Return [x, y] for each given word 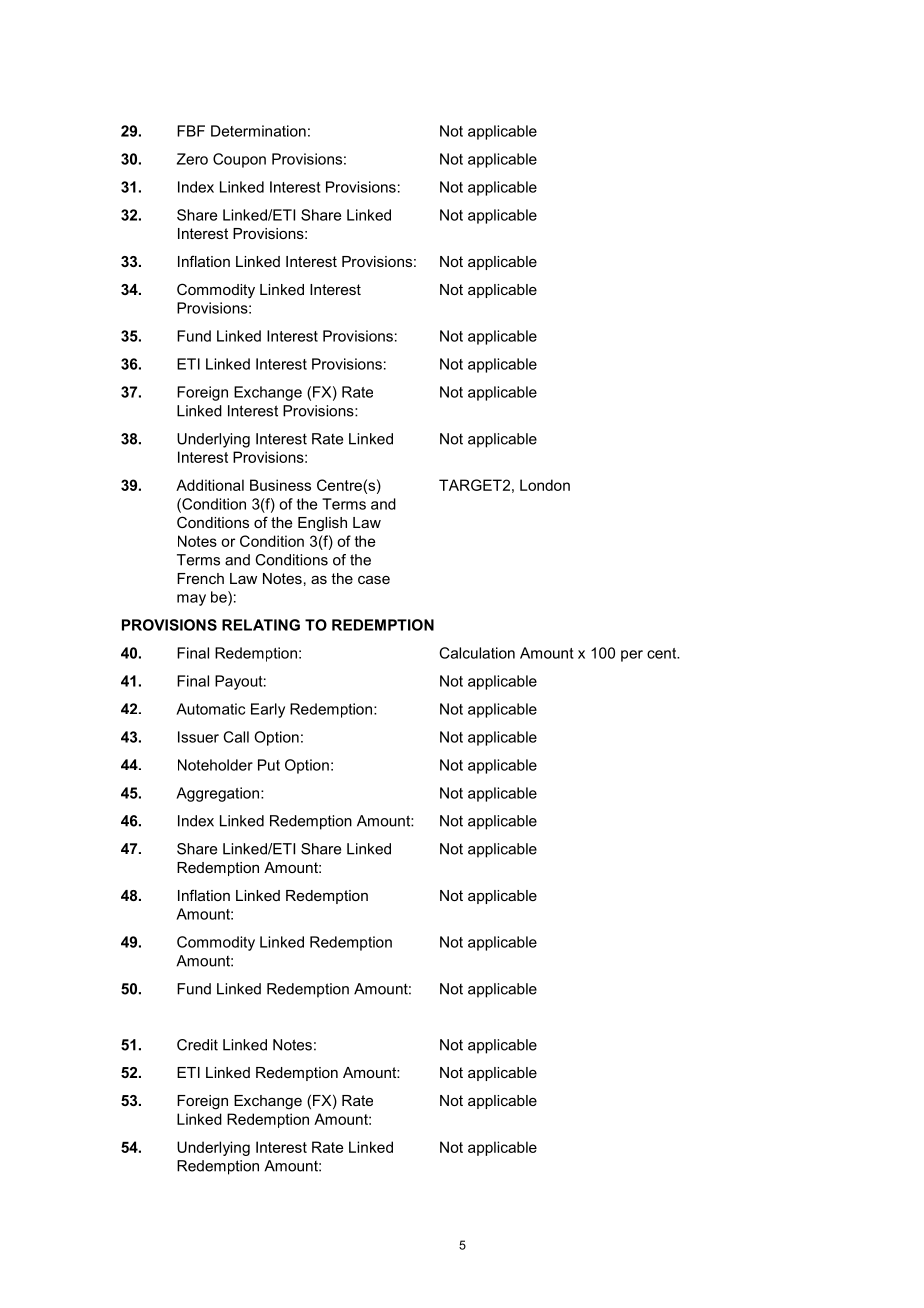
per [632, 656]
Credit [197, 1045]
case [374, 580]
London [545, 485]
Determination [258, 131]
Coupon [239, 160]
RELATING [261, 625]
